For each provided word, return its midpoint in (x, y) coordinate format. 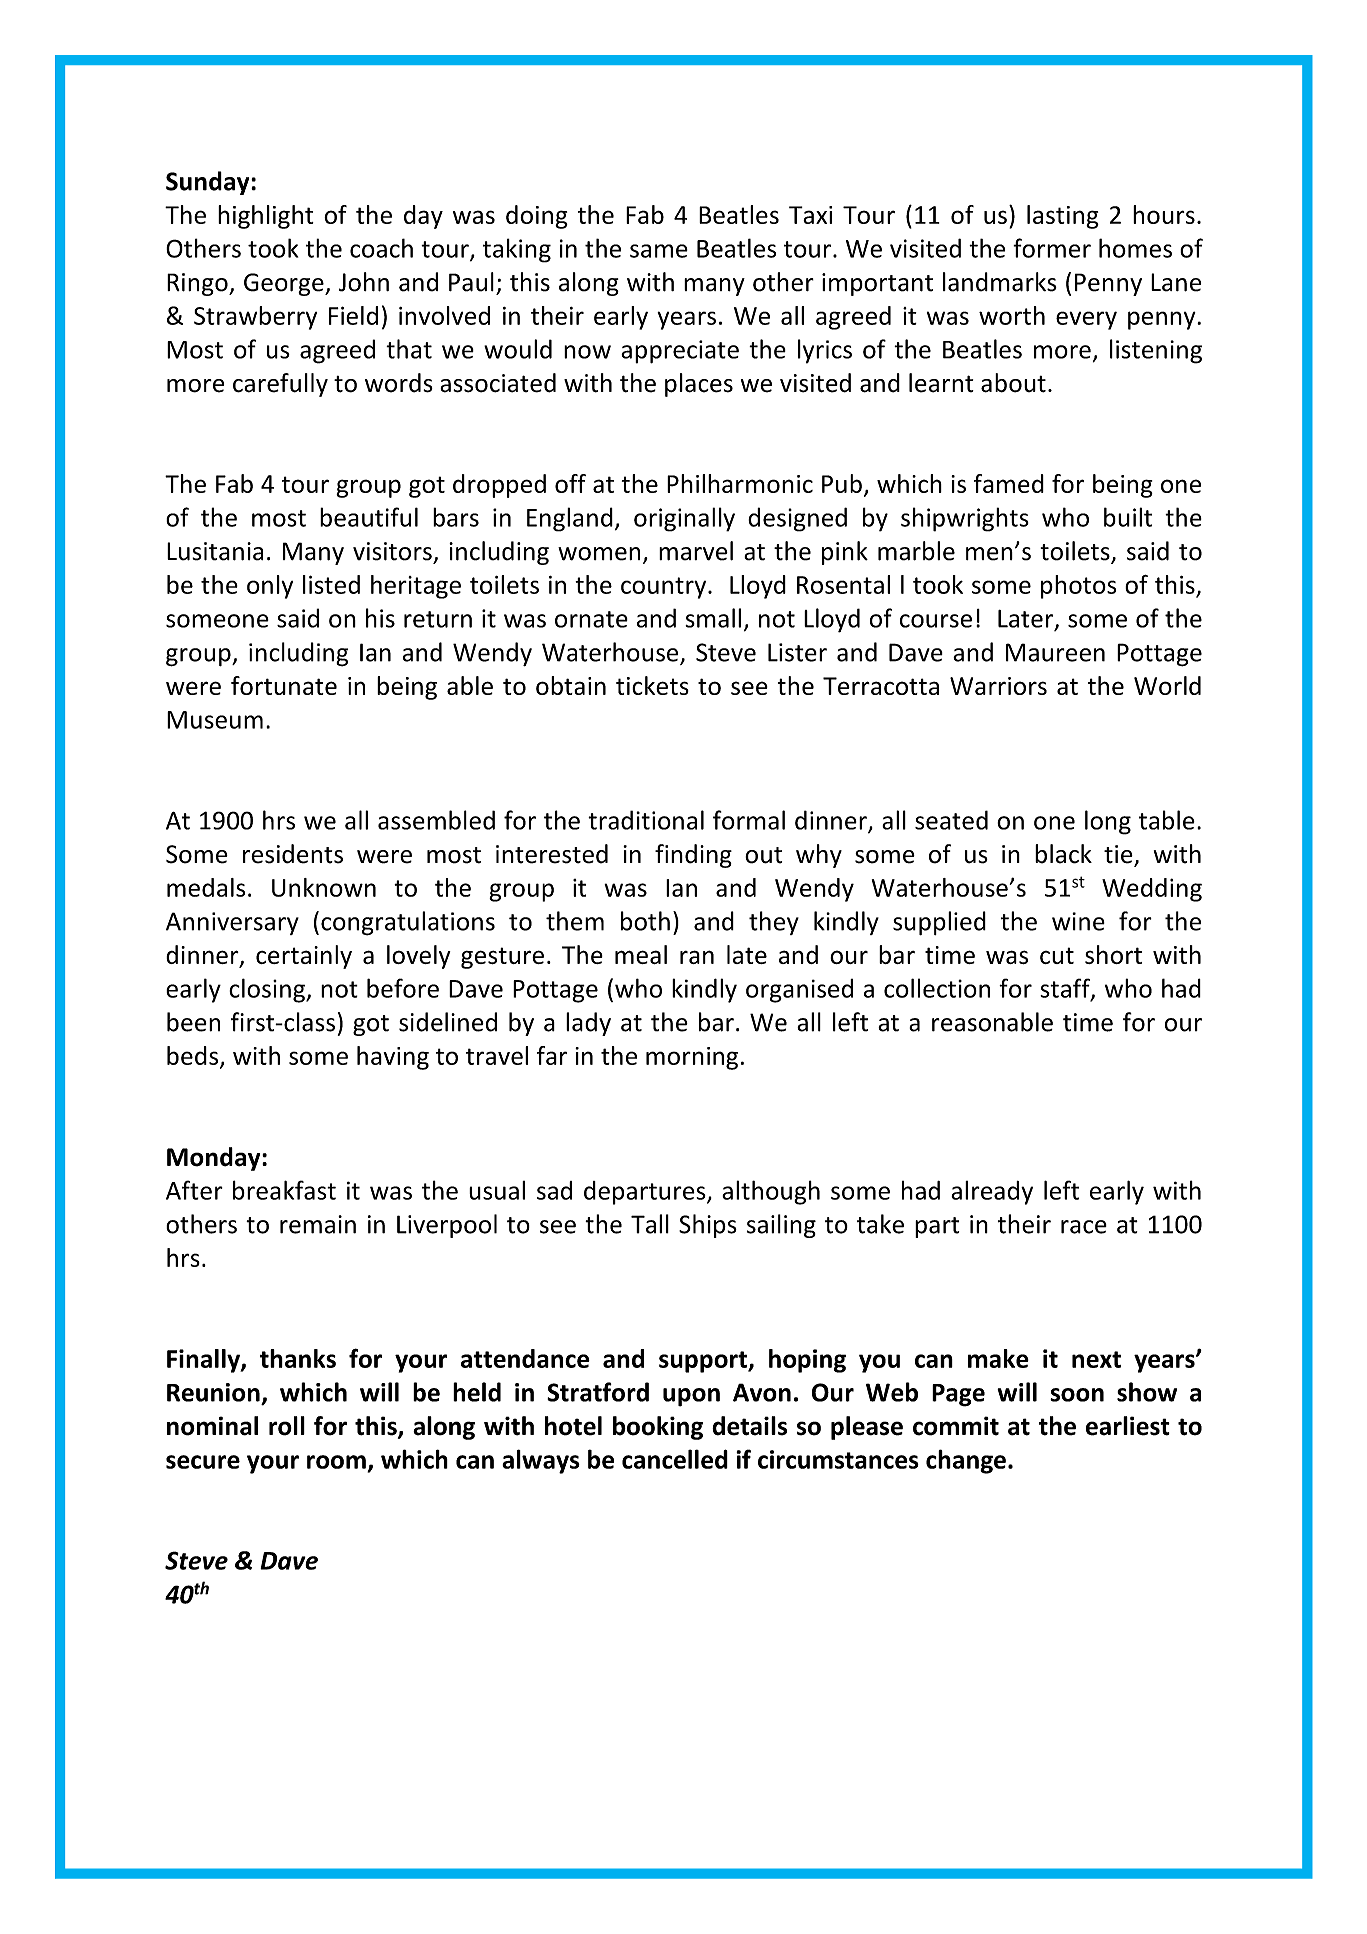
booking (658, 1428)
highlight (266, 217)
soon (1077, 1395)
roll (287, 1426)
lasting (1063, 217)
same (659, 251)
